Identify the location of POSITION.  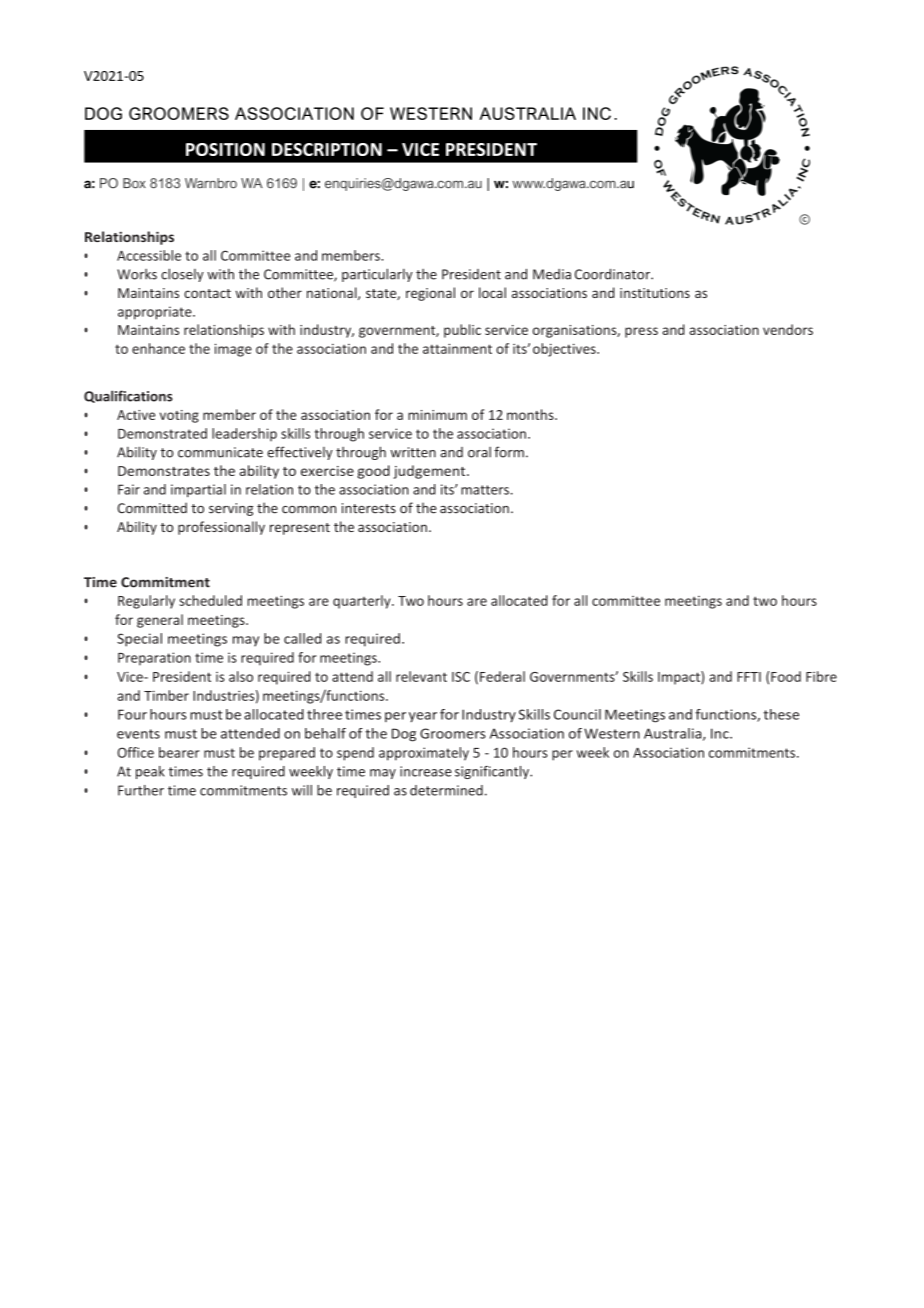
(225, 149).
